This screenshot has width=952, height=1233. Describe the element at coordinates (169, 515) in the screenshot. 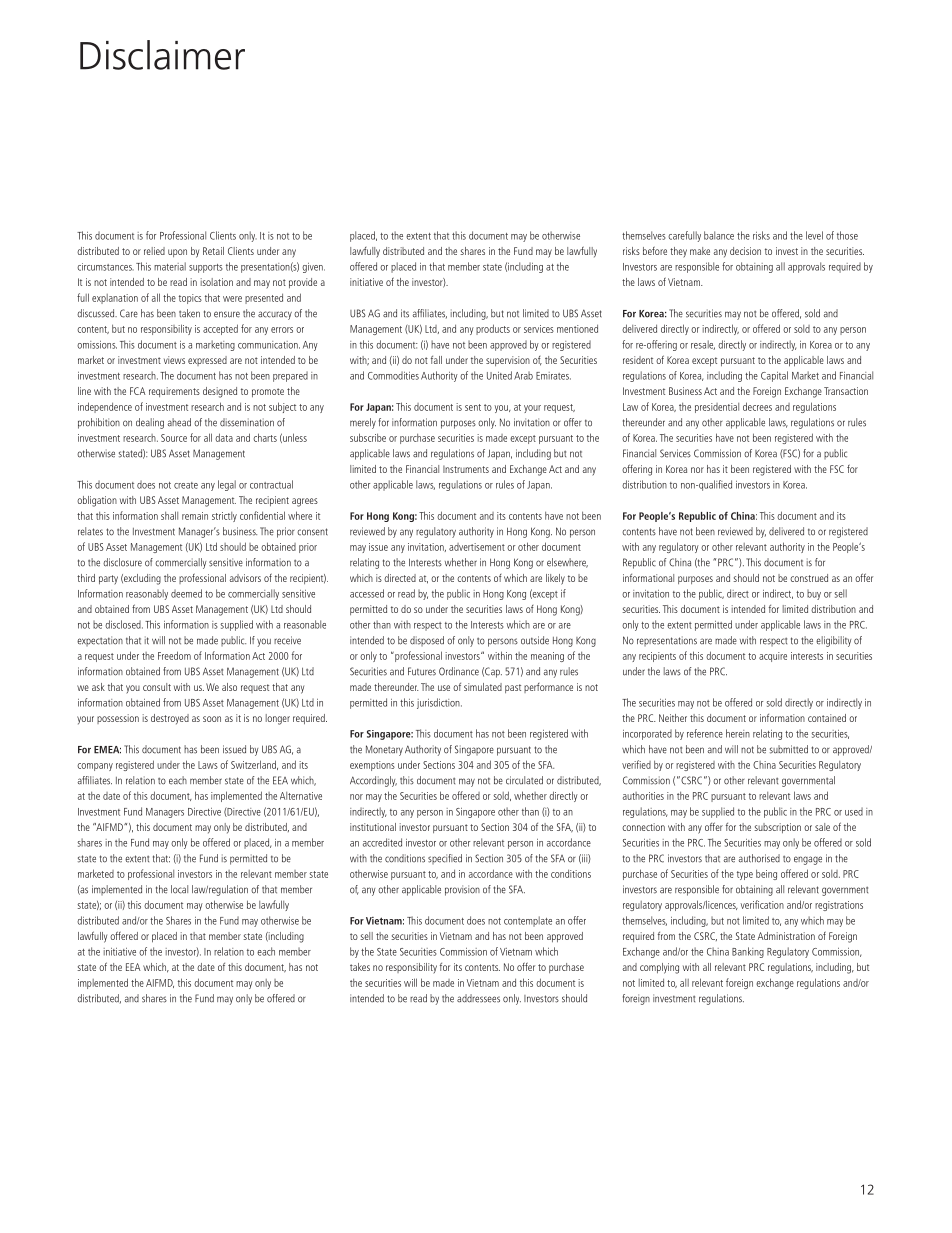

I see `shall` at that location.
